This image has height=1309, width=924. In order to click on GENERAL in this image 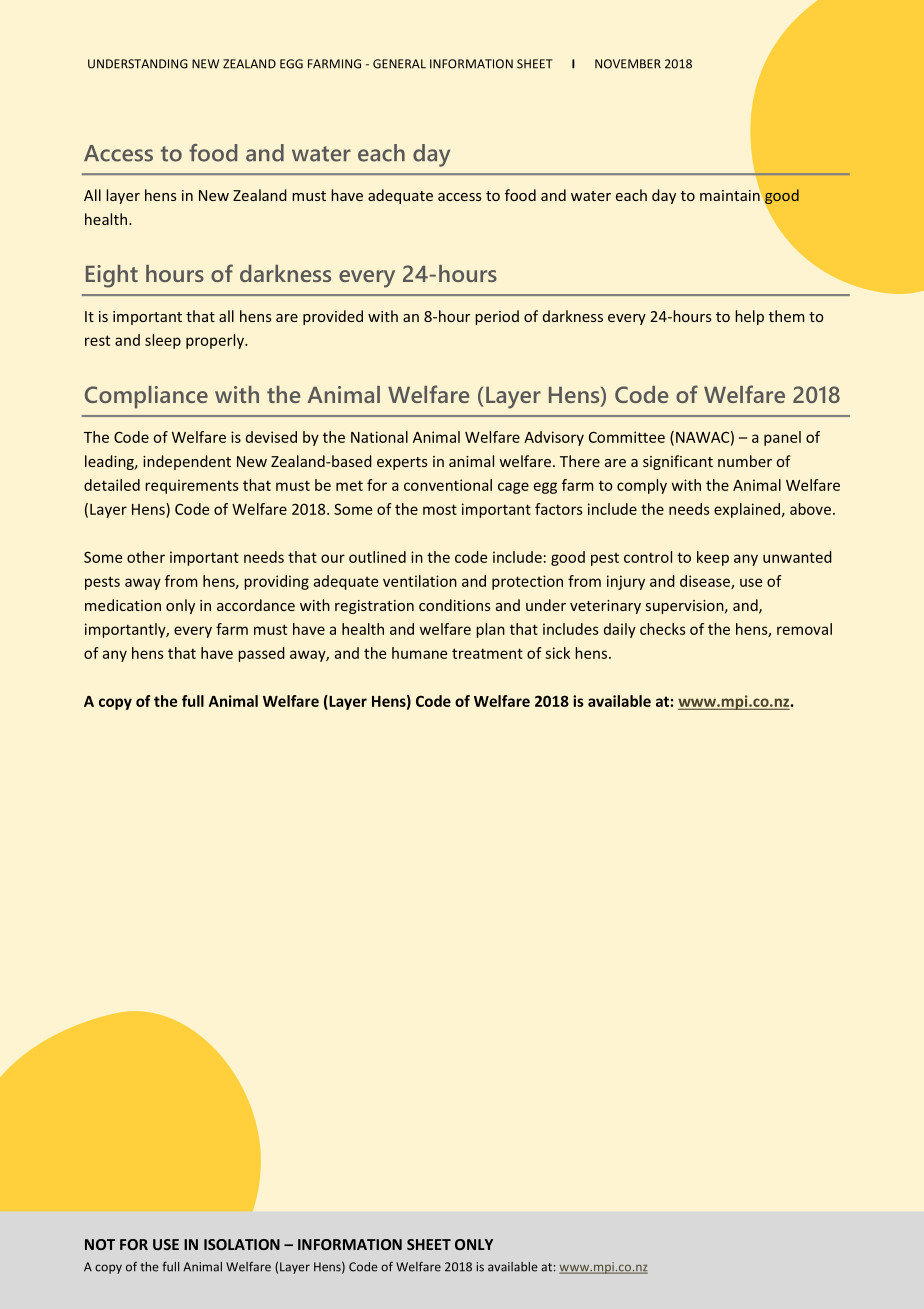, I will do `click(399, 64)`.
